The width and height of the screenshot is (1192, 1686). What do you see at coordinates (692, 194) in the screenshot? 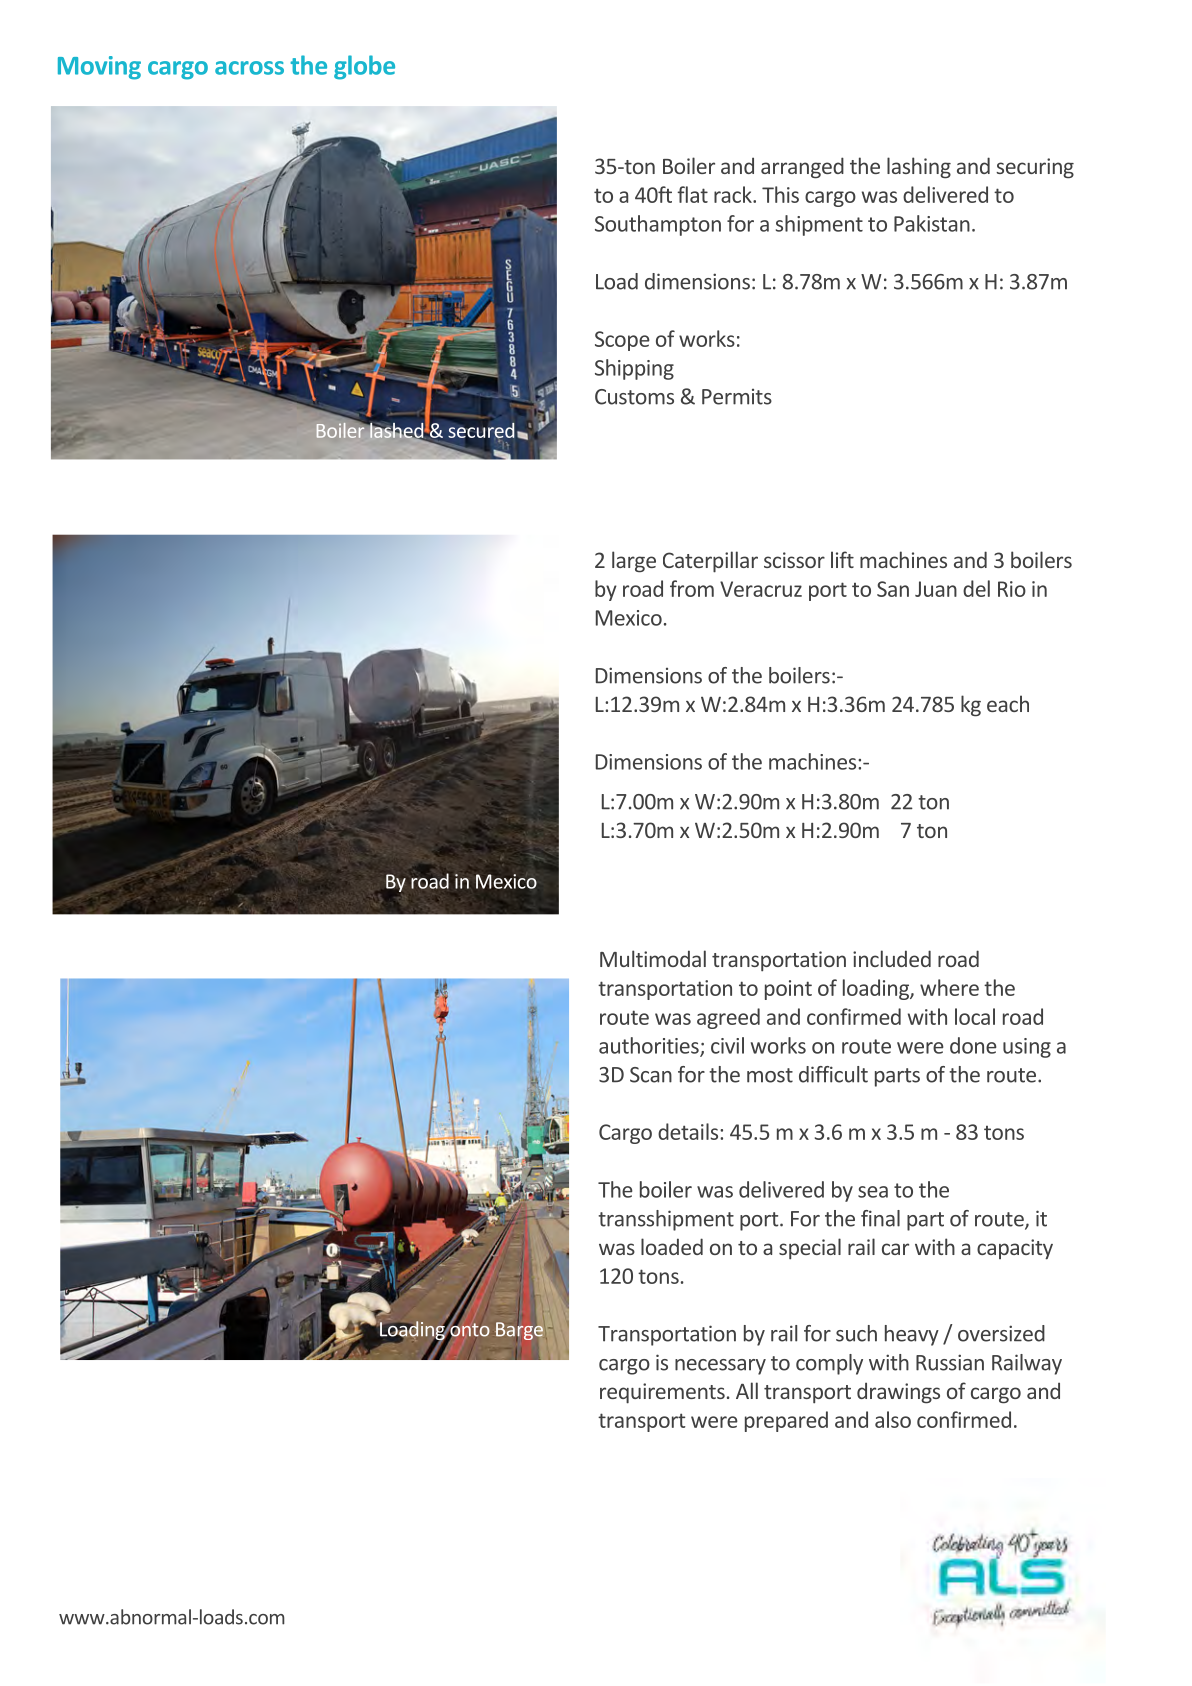
I see `flat` at bounding box center [692, 194].
